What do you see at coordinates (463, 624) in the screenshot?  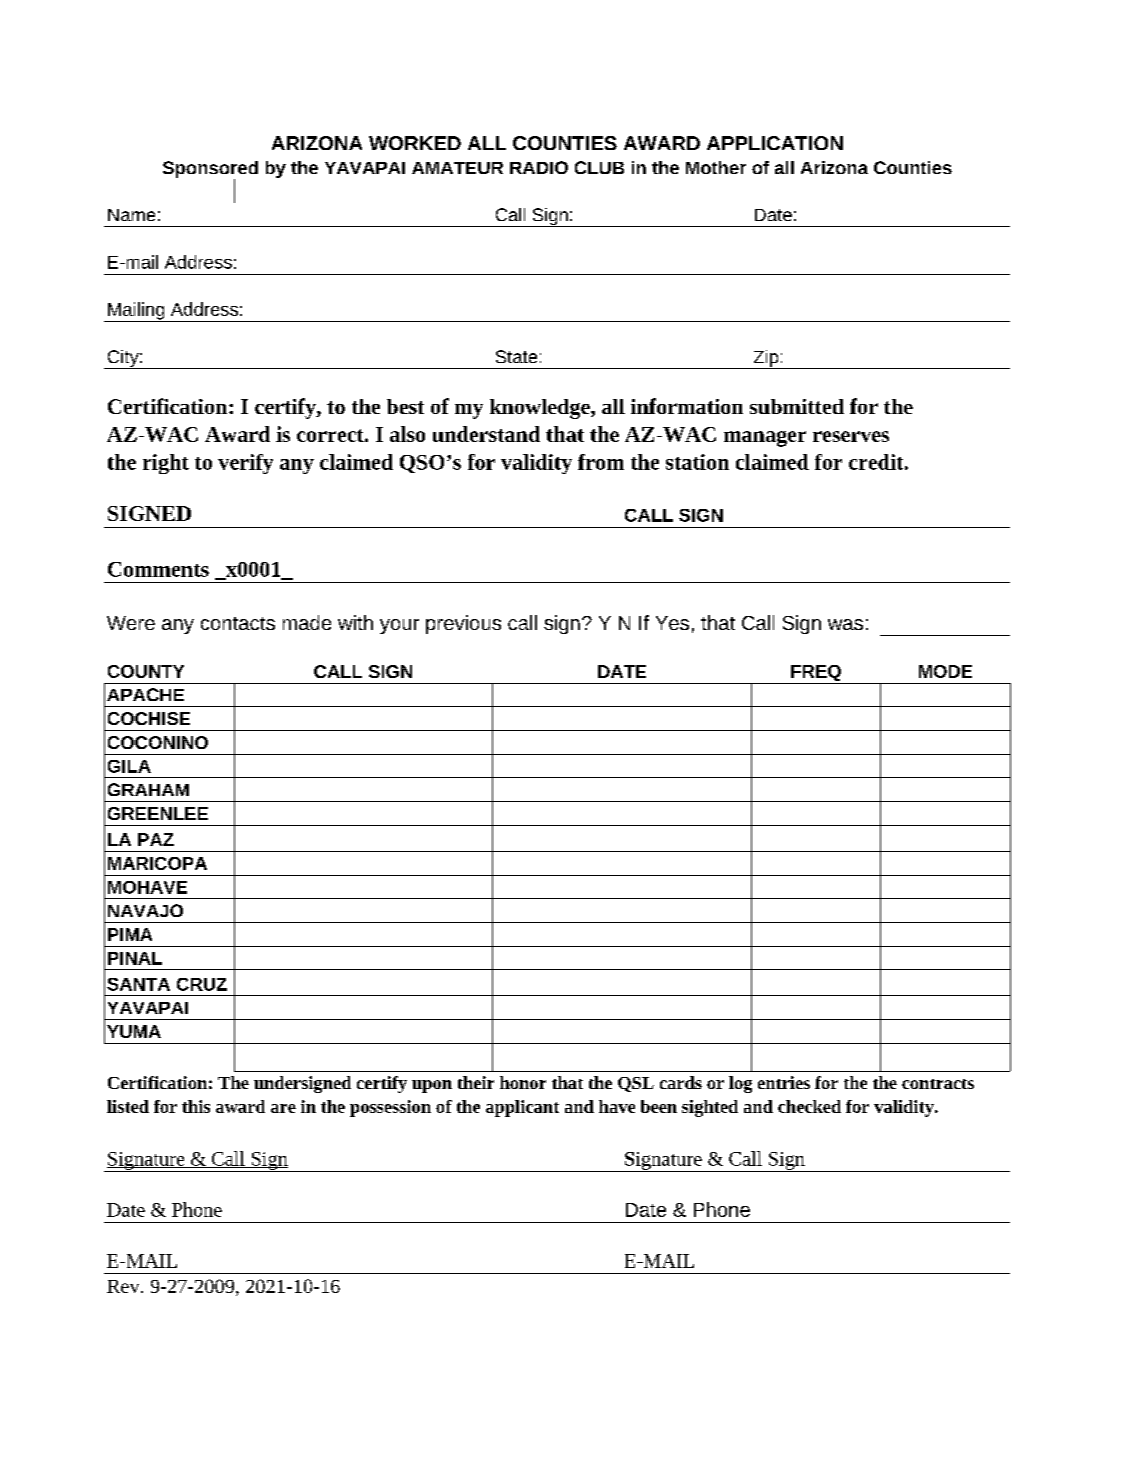 I see `previous` at bounding box center [463, 624].
